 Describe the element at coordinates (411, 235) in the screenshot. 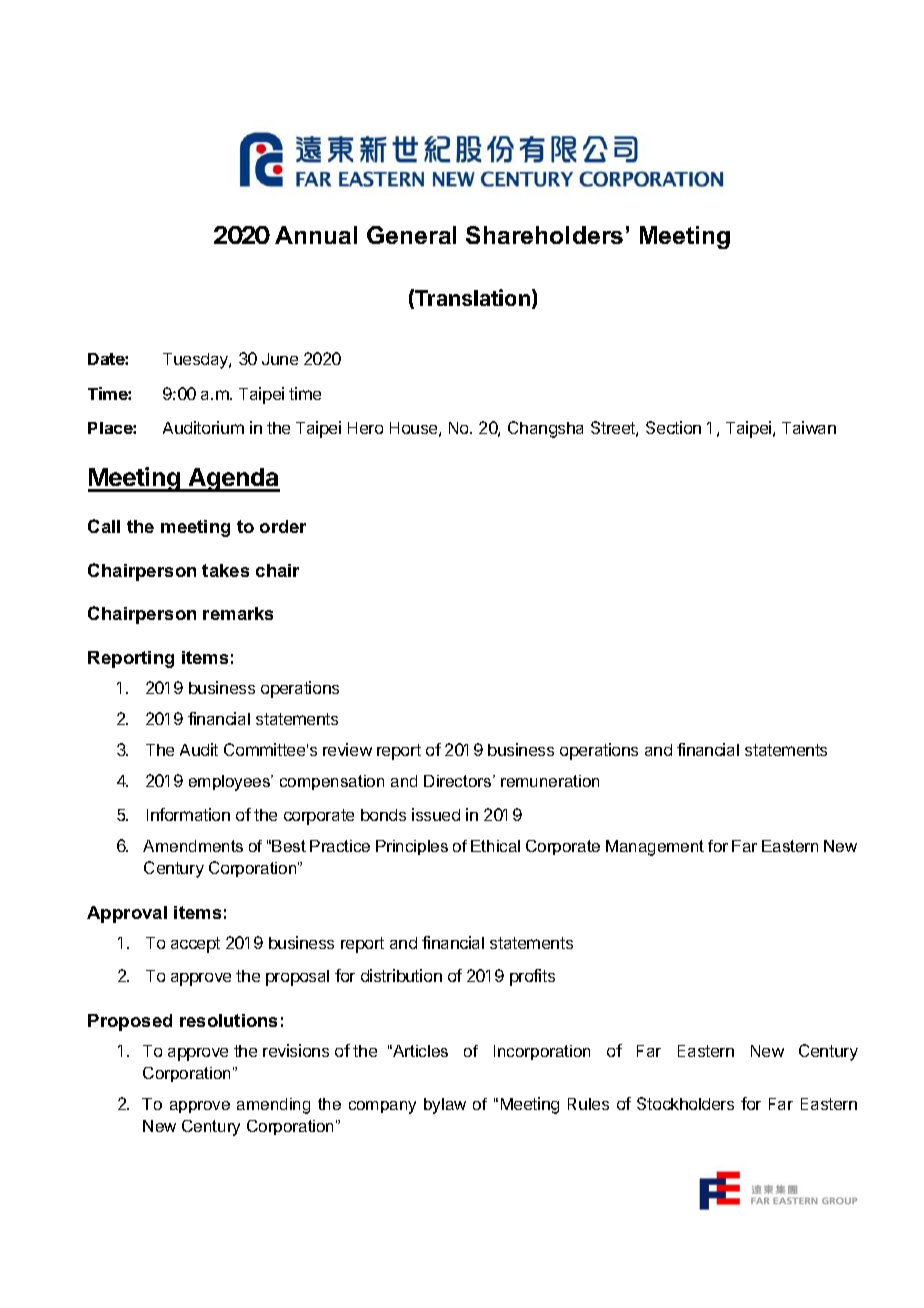

I see `General` at that location.
